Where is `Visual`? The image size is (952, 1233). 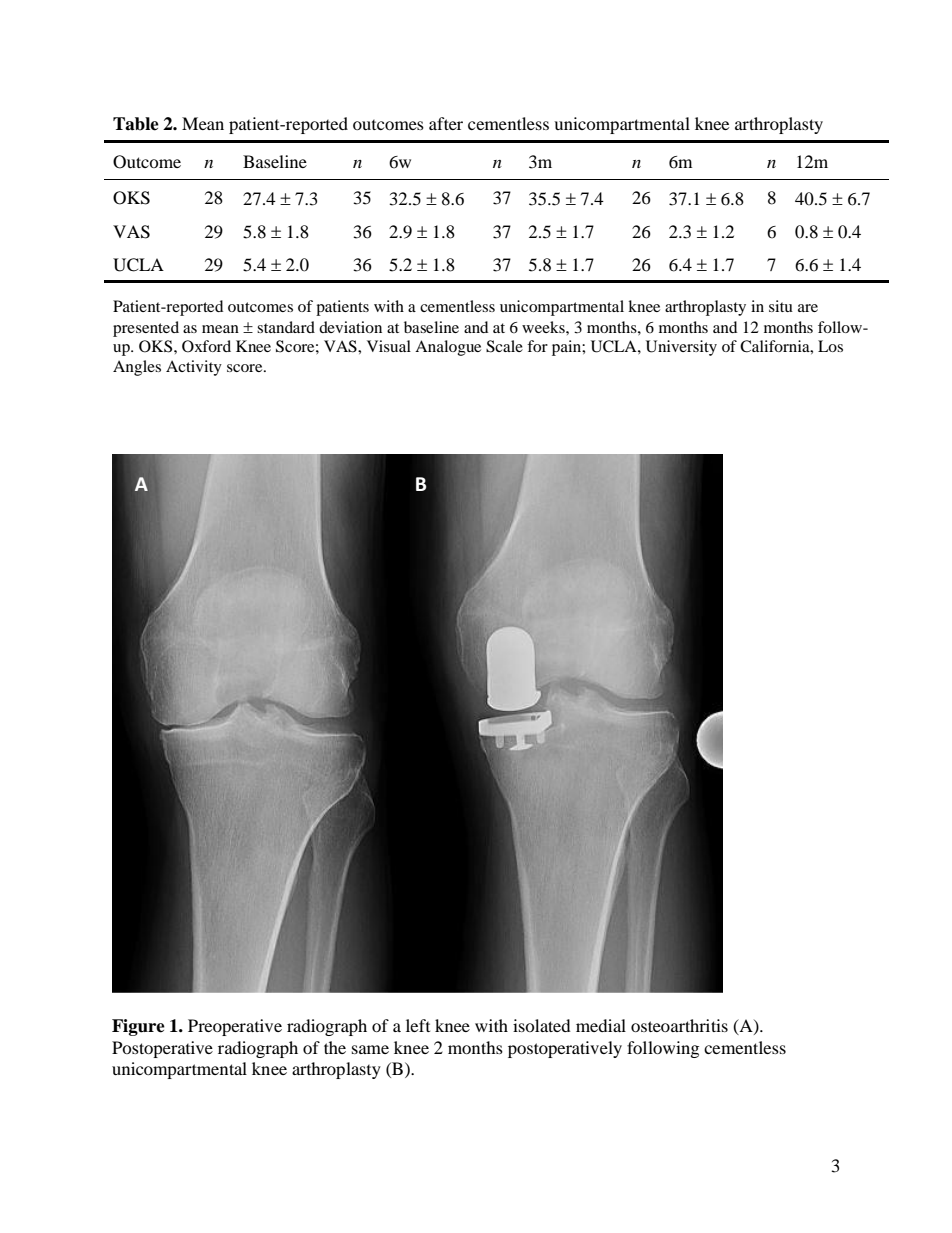 Visual is located at coordinates (389, 346).
